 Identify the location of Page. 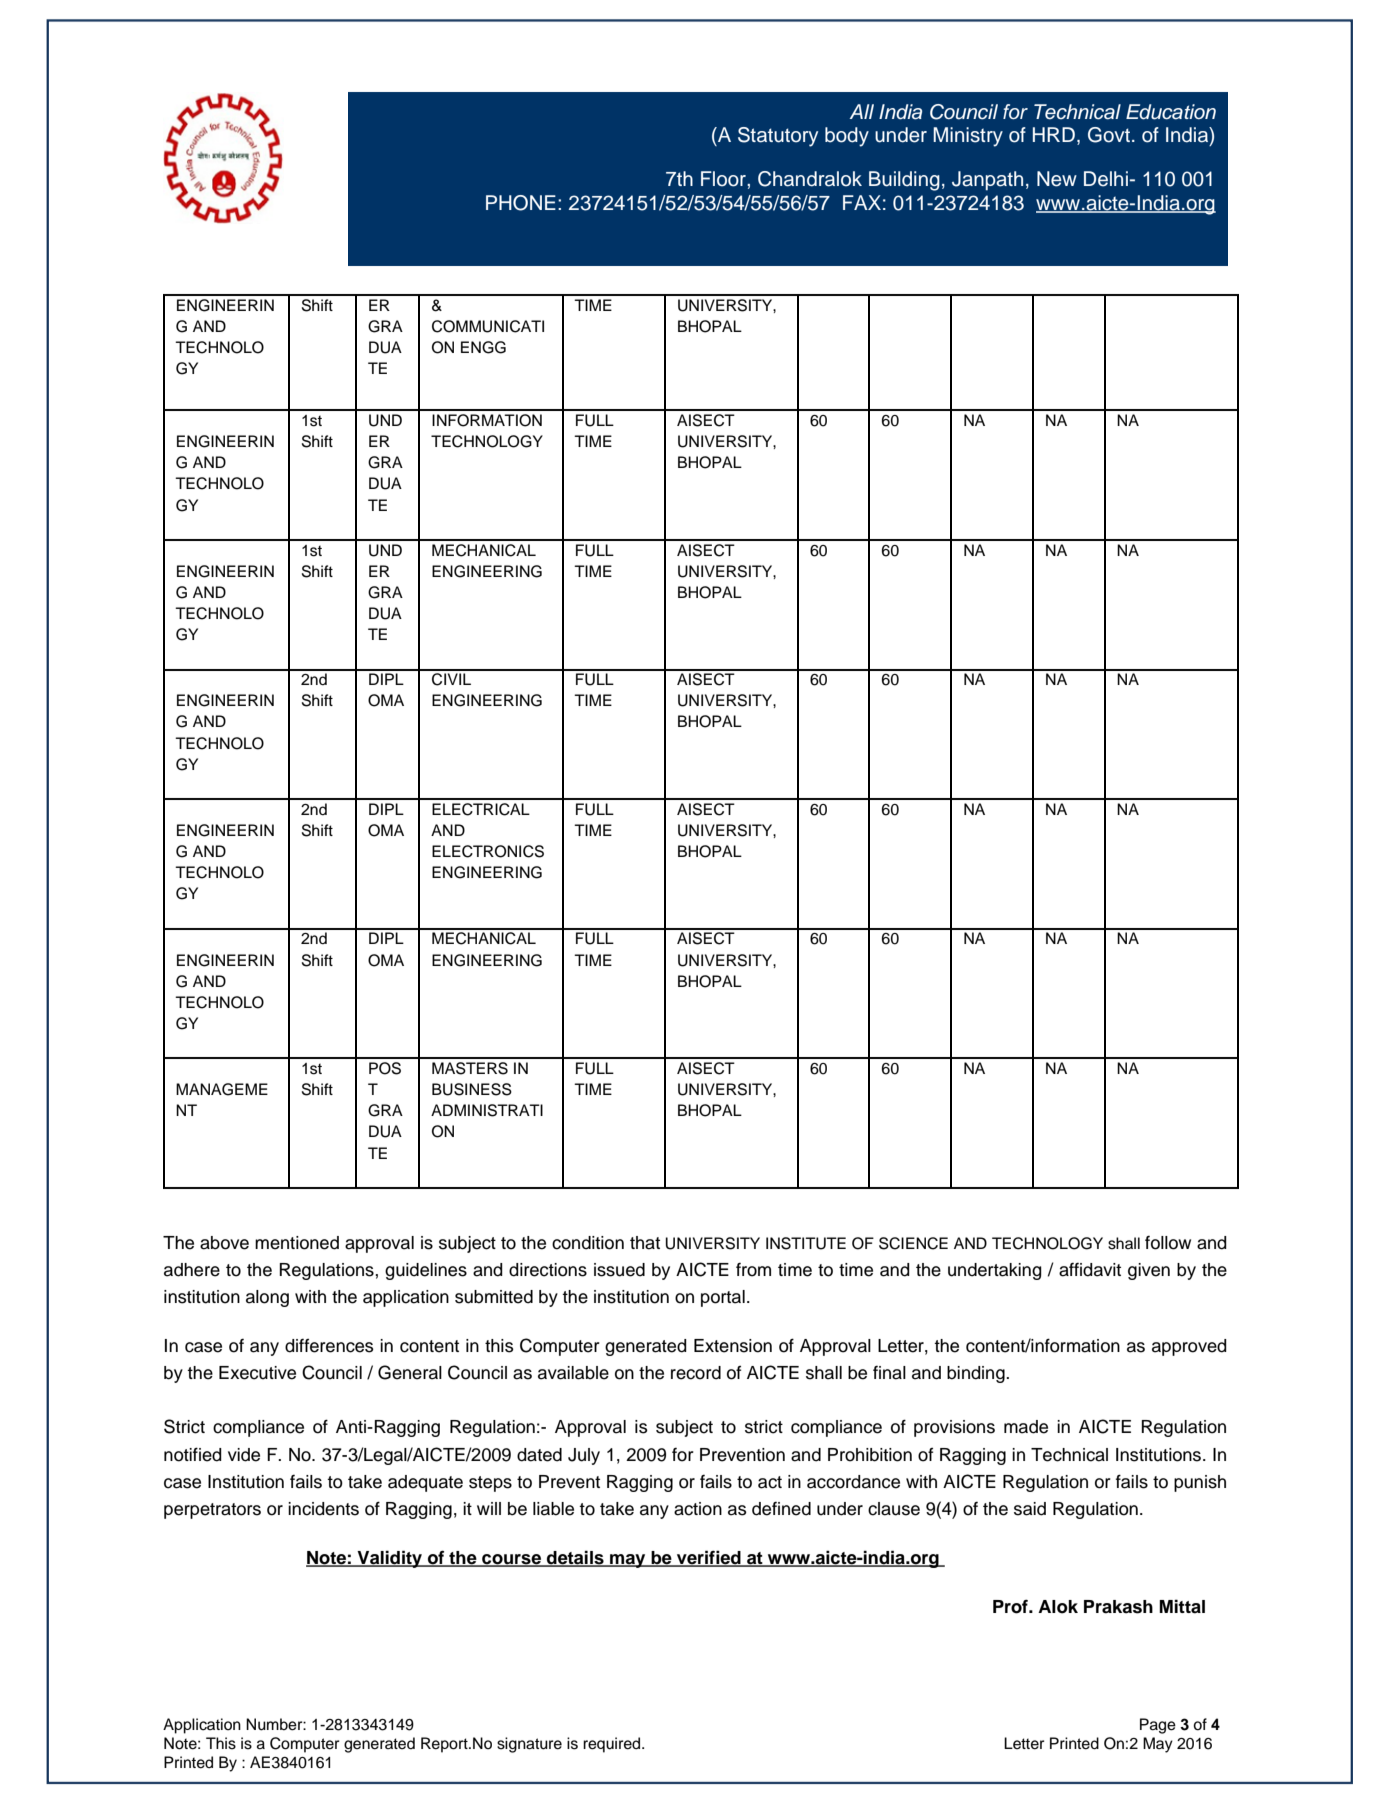
(1158, 1726).
